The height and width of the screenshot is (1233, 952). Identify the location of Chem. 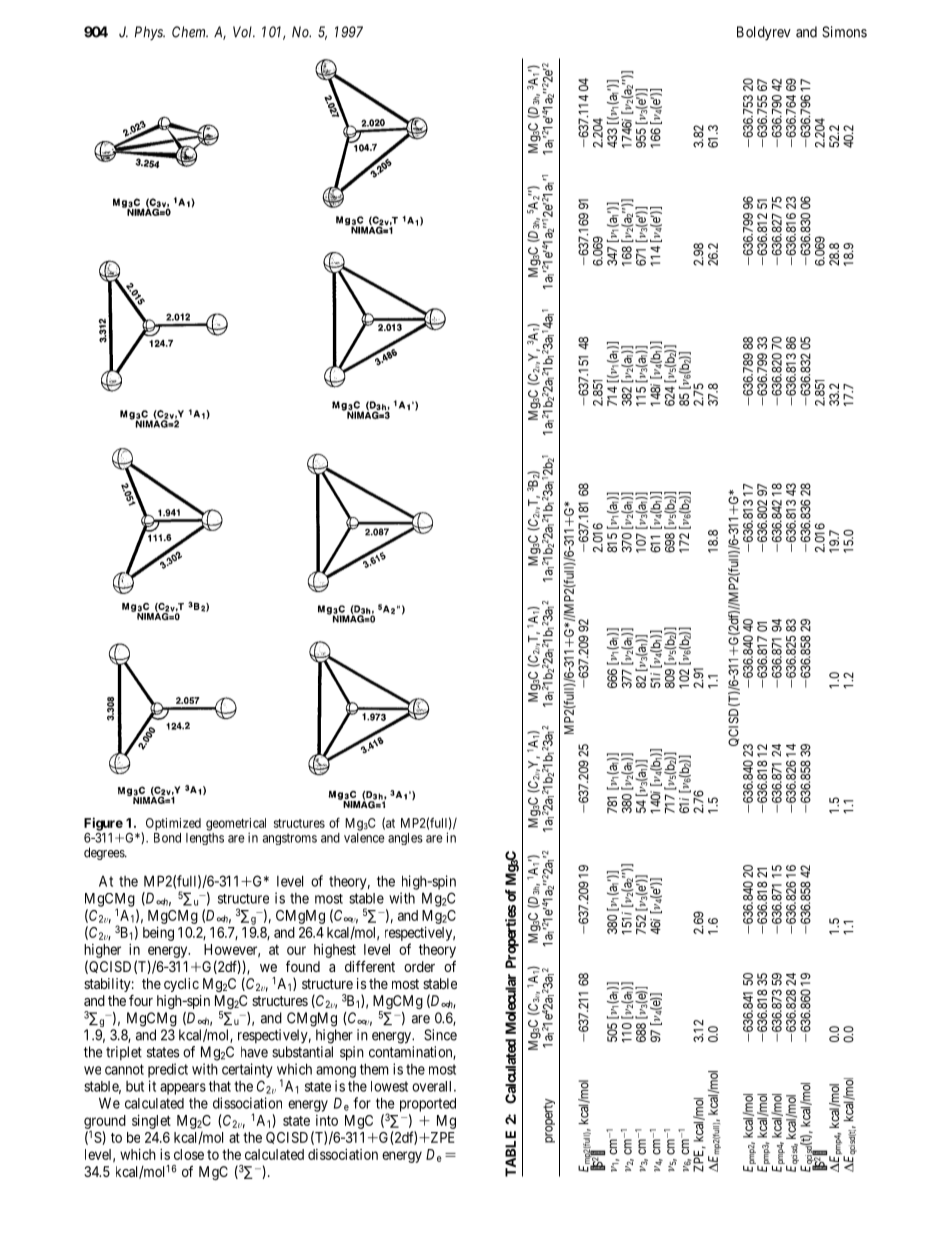
(190, 32).
